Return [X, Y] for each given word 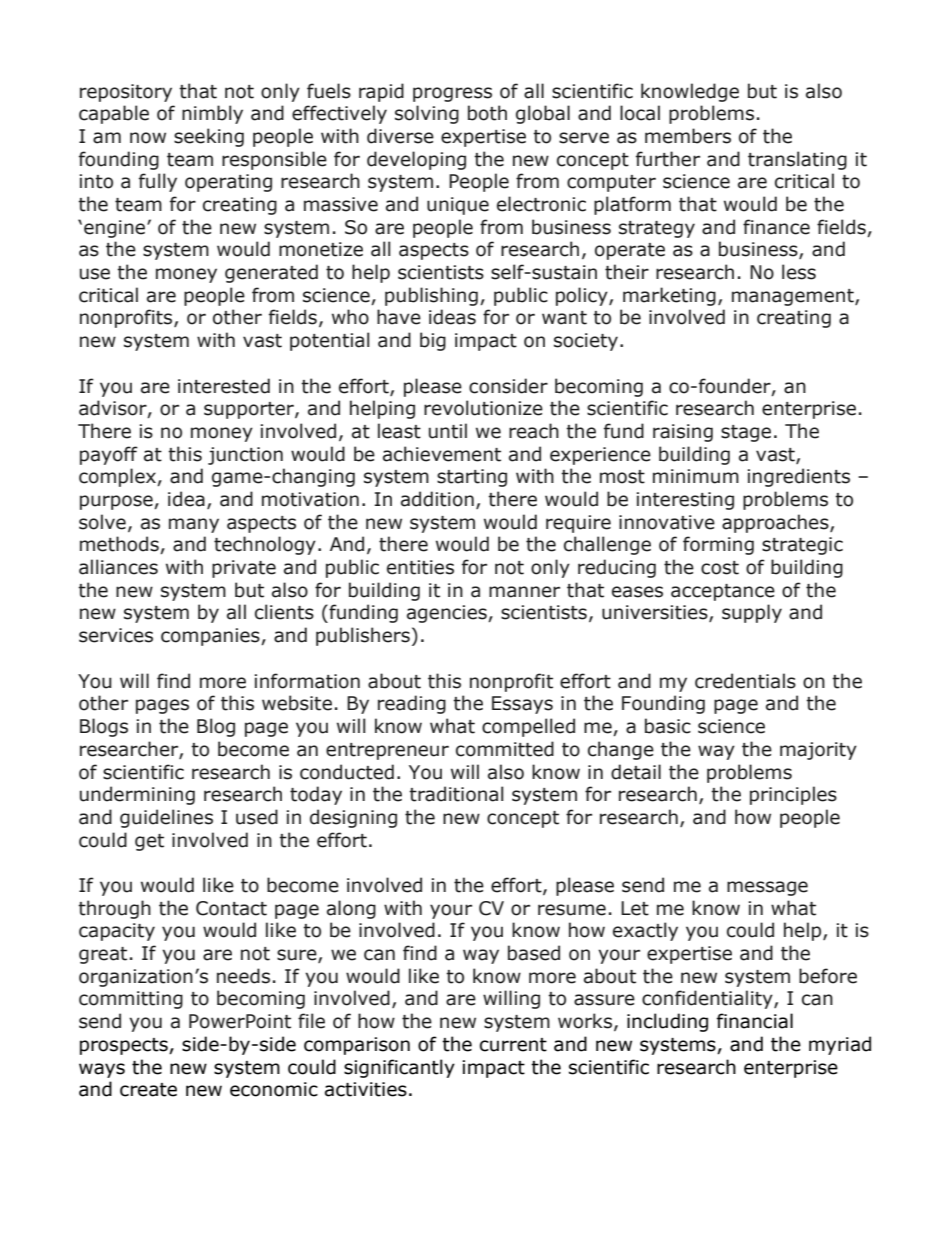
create [148, 1090]
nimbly [212, 114]
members [688, 136]
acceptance [723, 592]
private [244, 569]
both [487, 113]
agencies [448, 614]
